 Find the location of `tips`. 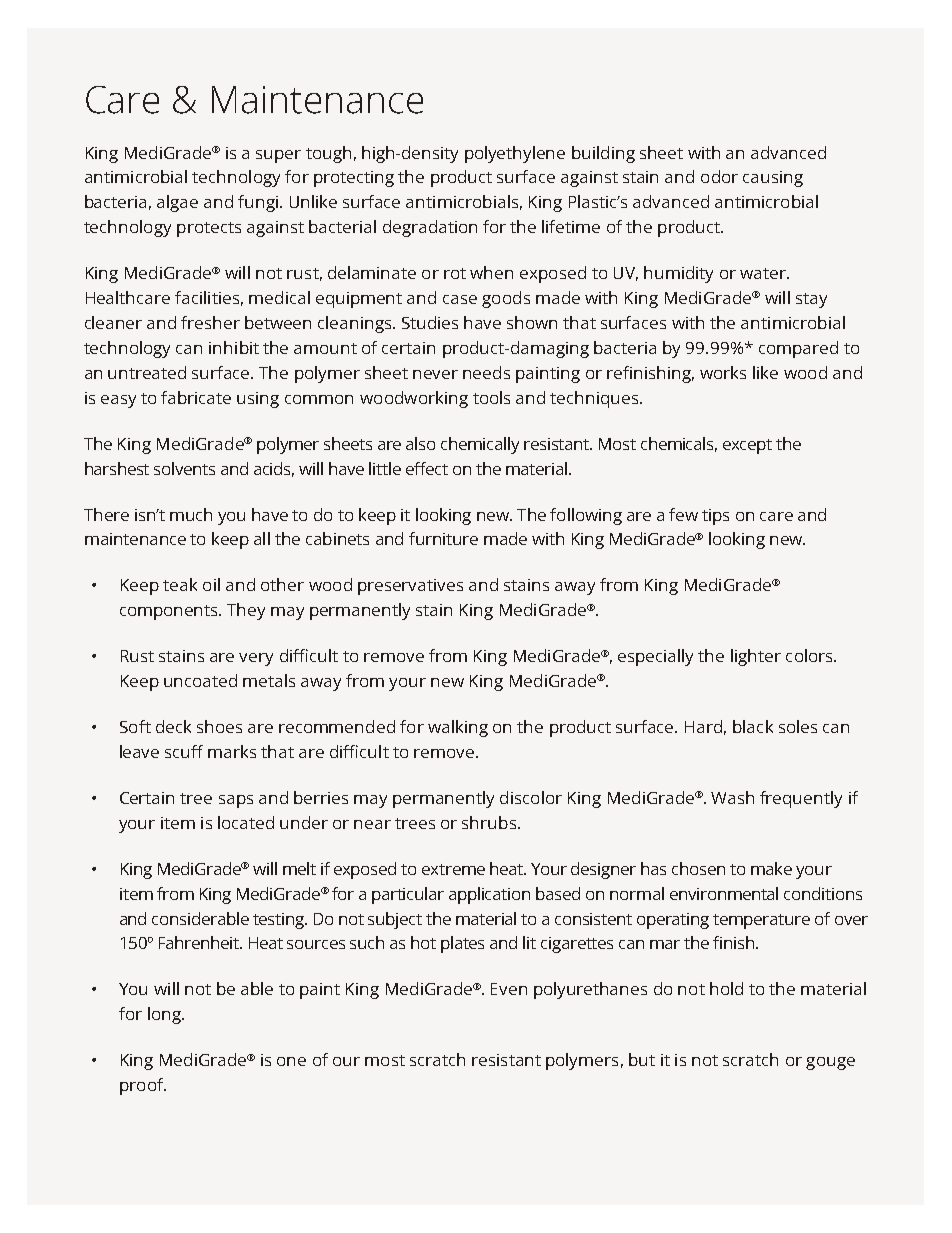

tips is located at coordinates (715, 517).
